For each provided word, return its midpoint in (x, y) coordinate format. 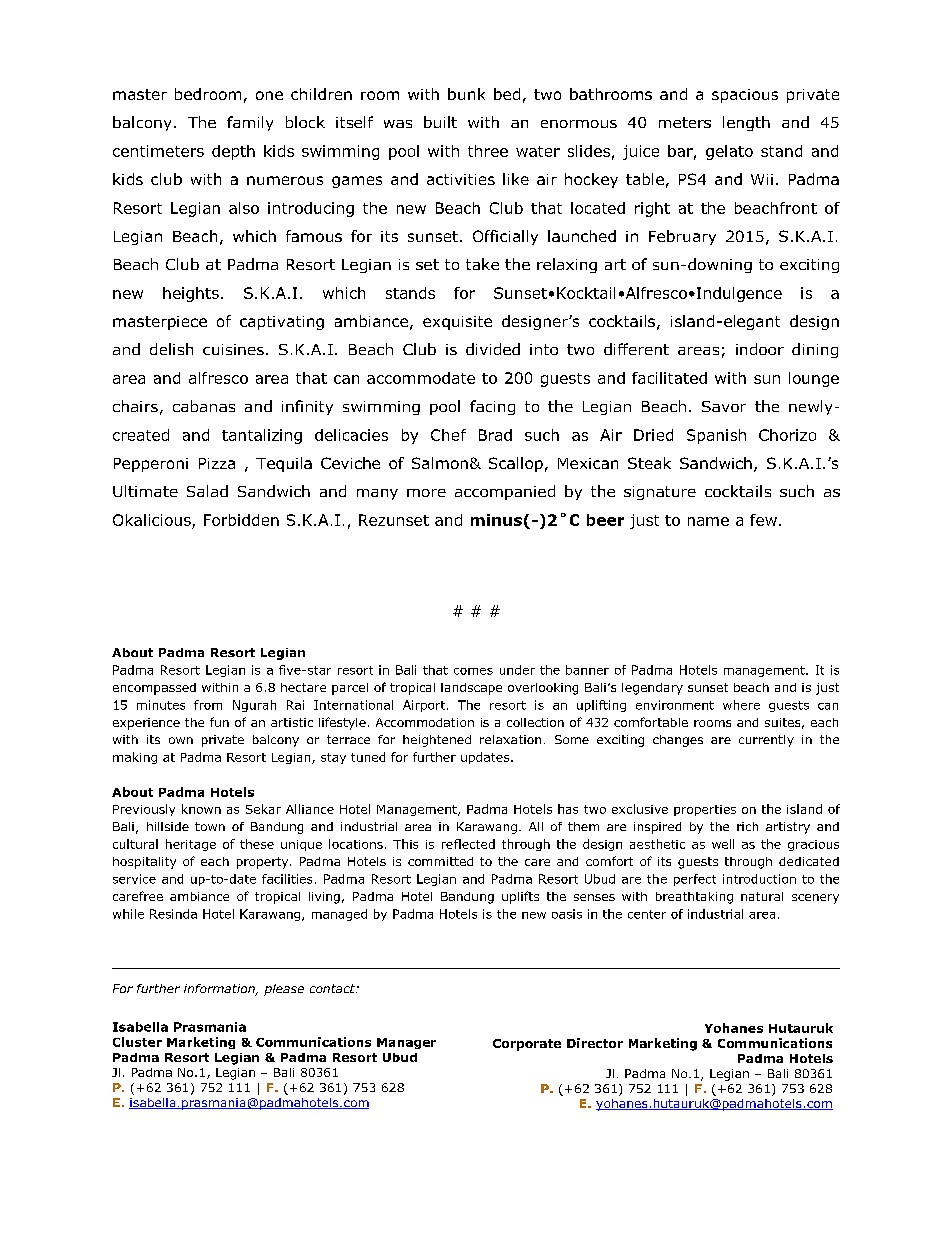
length (746, 123)
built (440, 122)
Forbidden (241, 520)
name (708, 521)
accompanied (505, 492)
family (250, 123)
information (220, 990)
